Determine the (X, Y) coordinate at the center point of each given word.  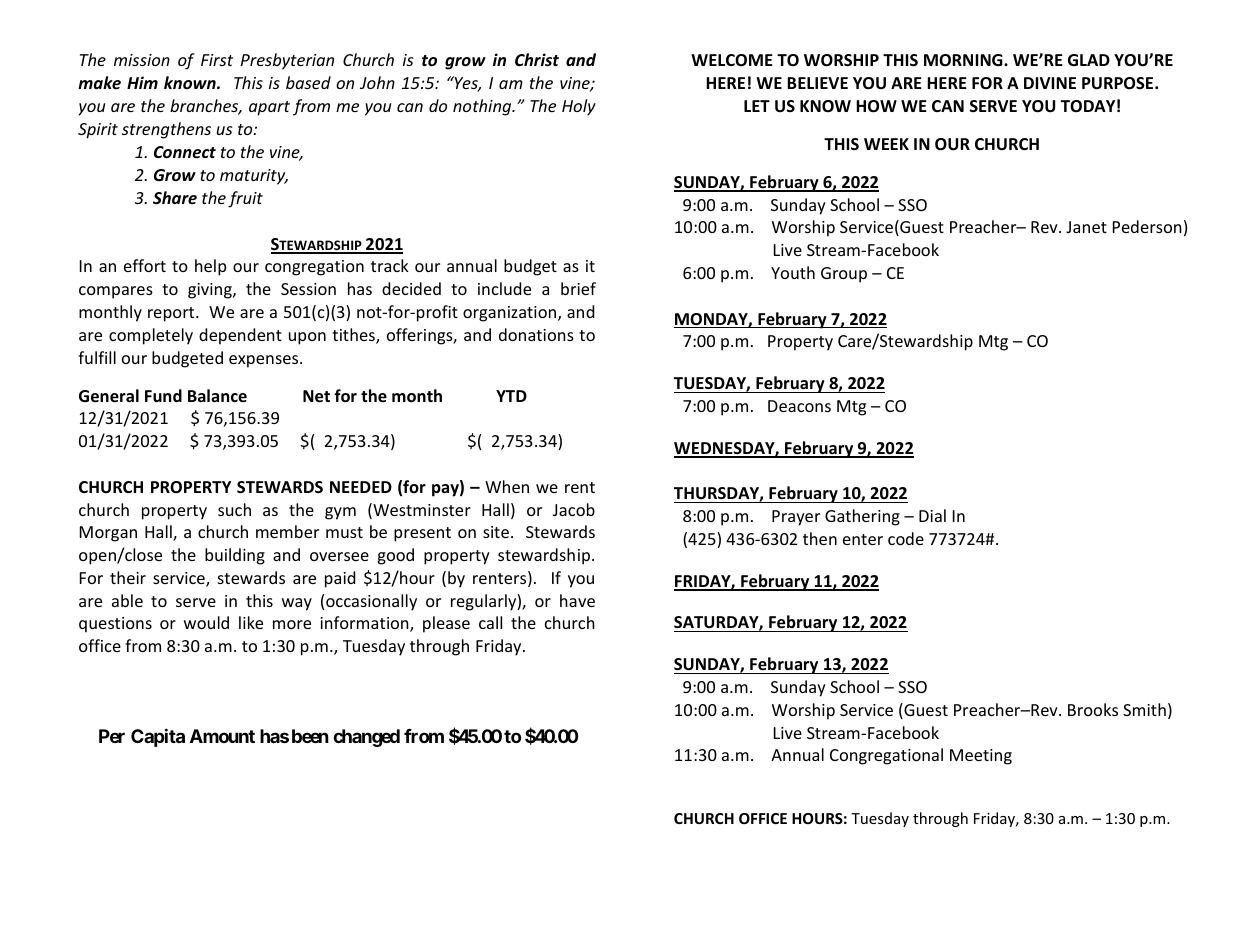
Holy (579, 107)
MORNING (964, 60)
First (217, 60)
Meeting (981, 757)
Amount (222, 736)
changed (366, 738)
